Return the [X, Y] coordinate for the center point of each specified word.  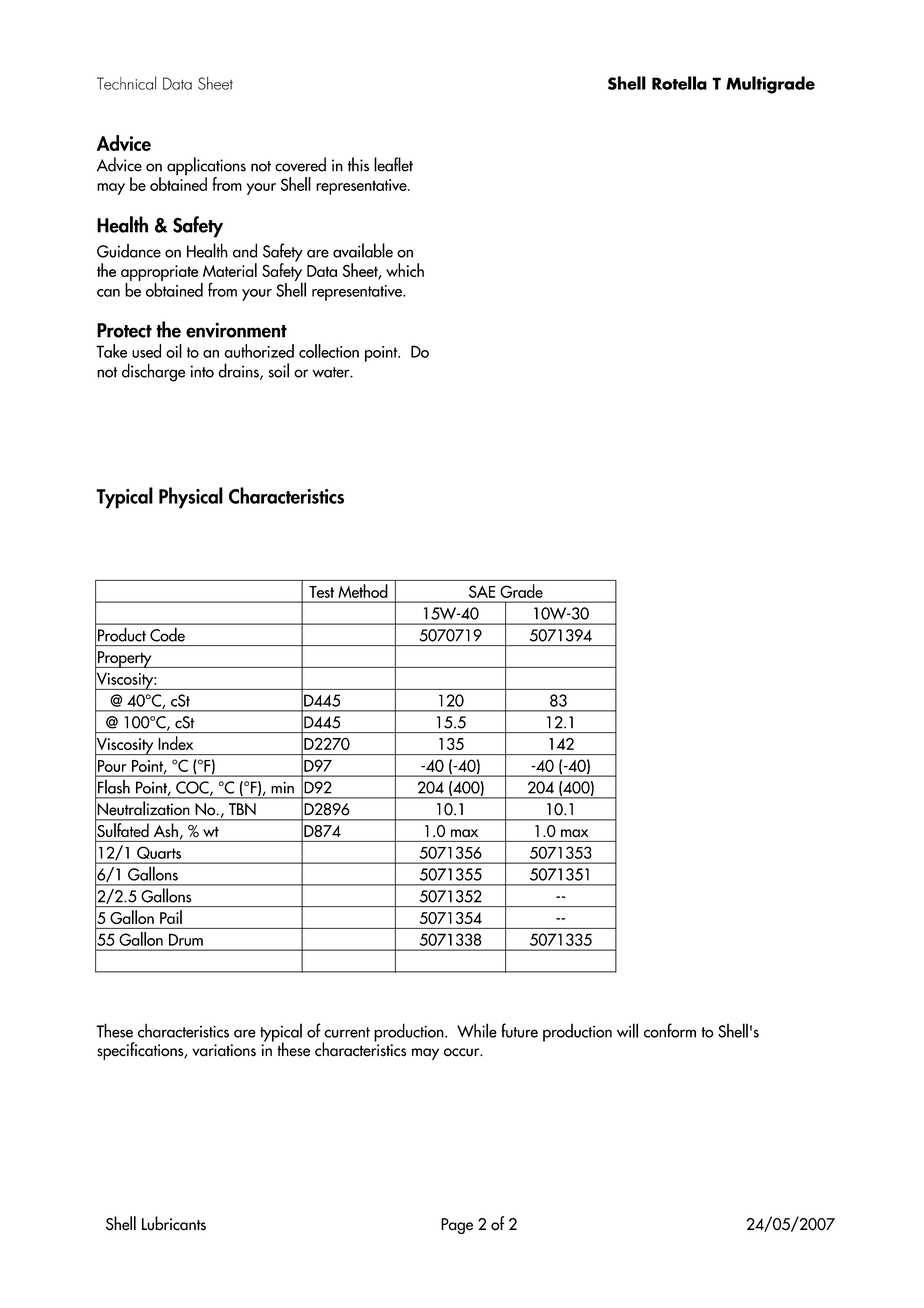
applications [206, 167]
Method [363, 591]
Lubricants [174, 1223]
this [358, 164]
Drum [186, 939]
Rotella [679, 83]
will [627, 1030]
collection [329, 351]
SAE [482, 591]
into [202, 371]
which [405, 270]
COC [193, 788]
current [347, 1032]
